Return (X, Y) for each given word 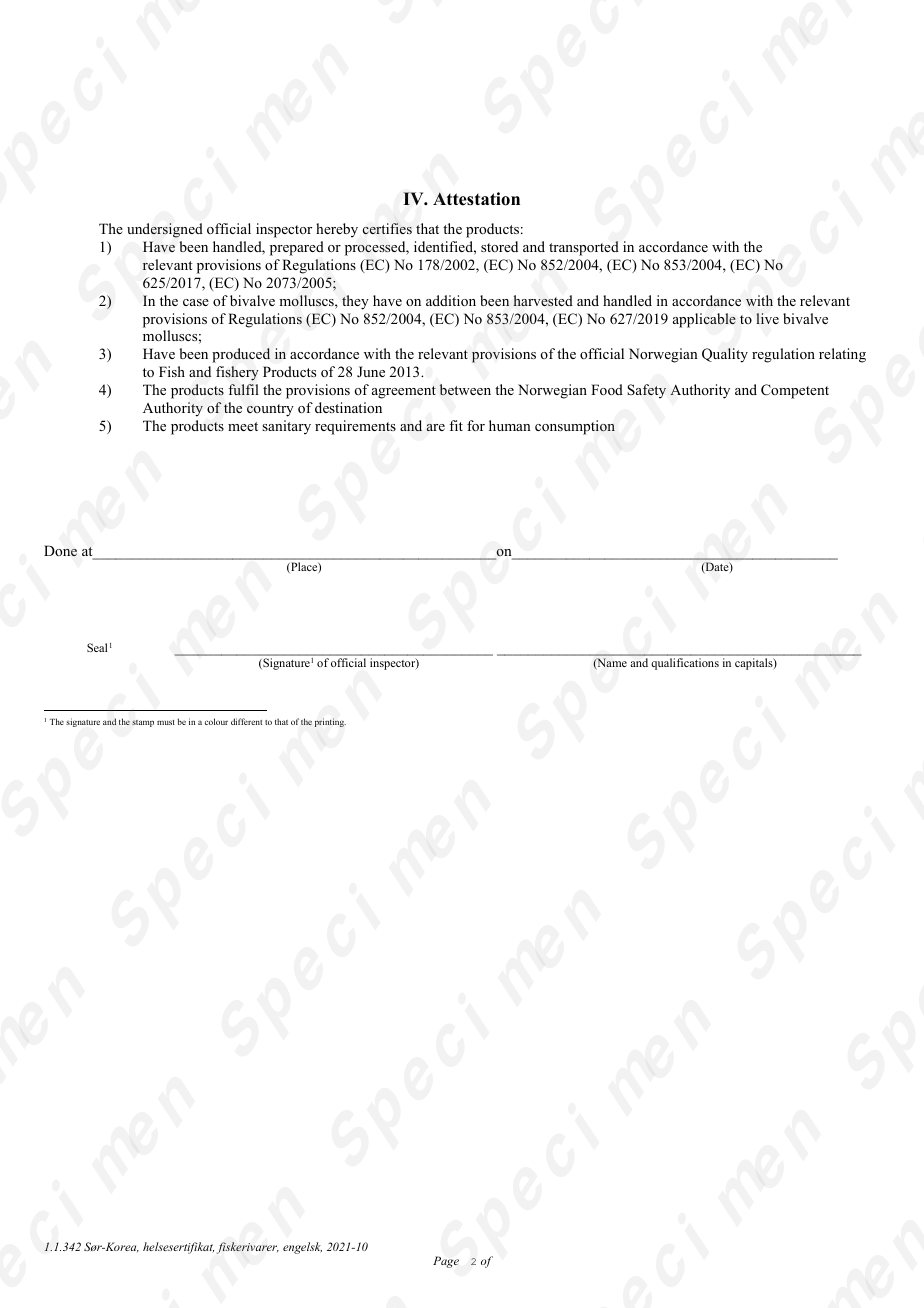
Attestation (476, 199)
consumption (575, 427)
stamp (143, 723)
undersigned (165, 230)
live (767, 318)
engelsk (302, 1248)
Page (446, 1262)
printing (330, 722)
